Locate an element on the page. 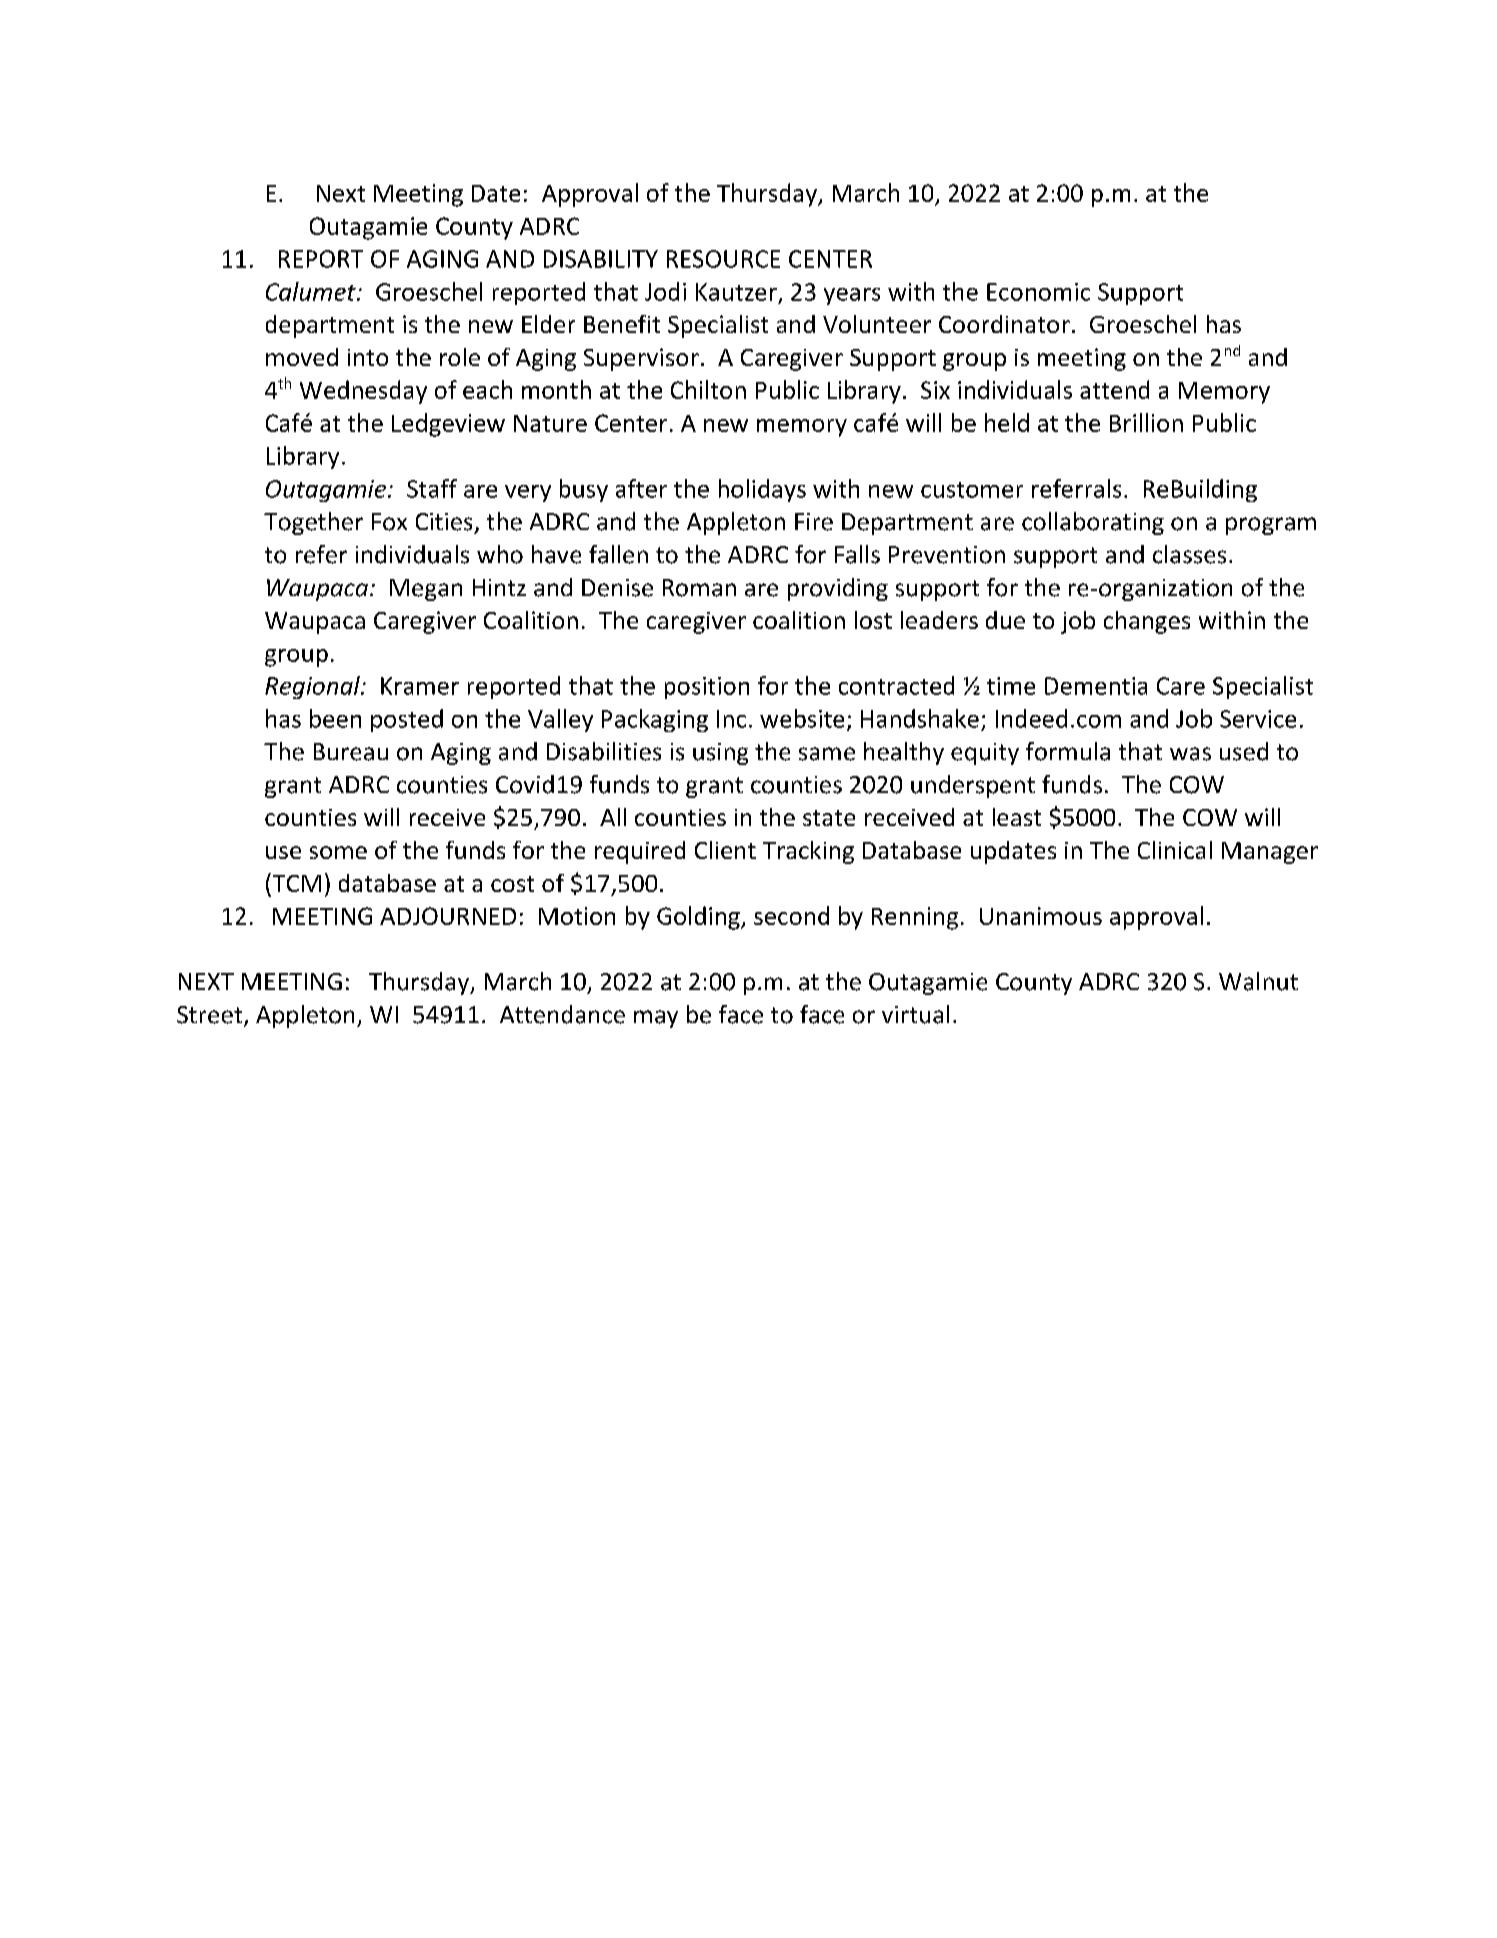 The height and width of the page is (1938, 1497). moved is located at coordinates (302, 357).
